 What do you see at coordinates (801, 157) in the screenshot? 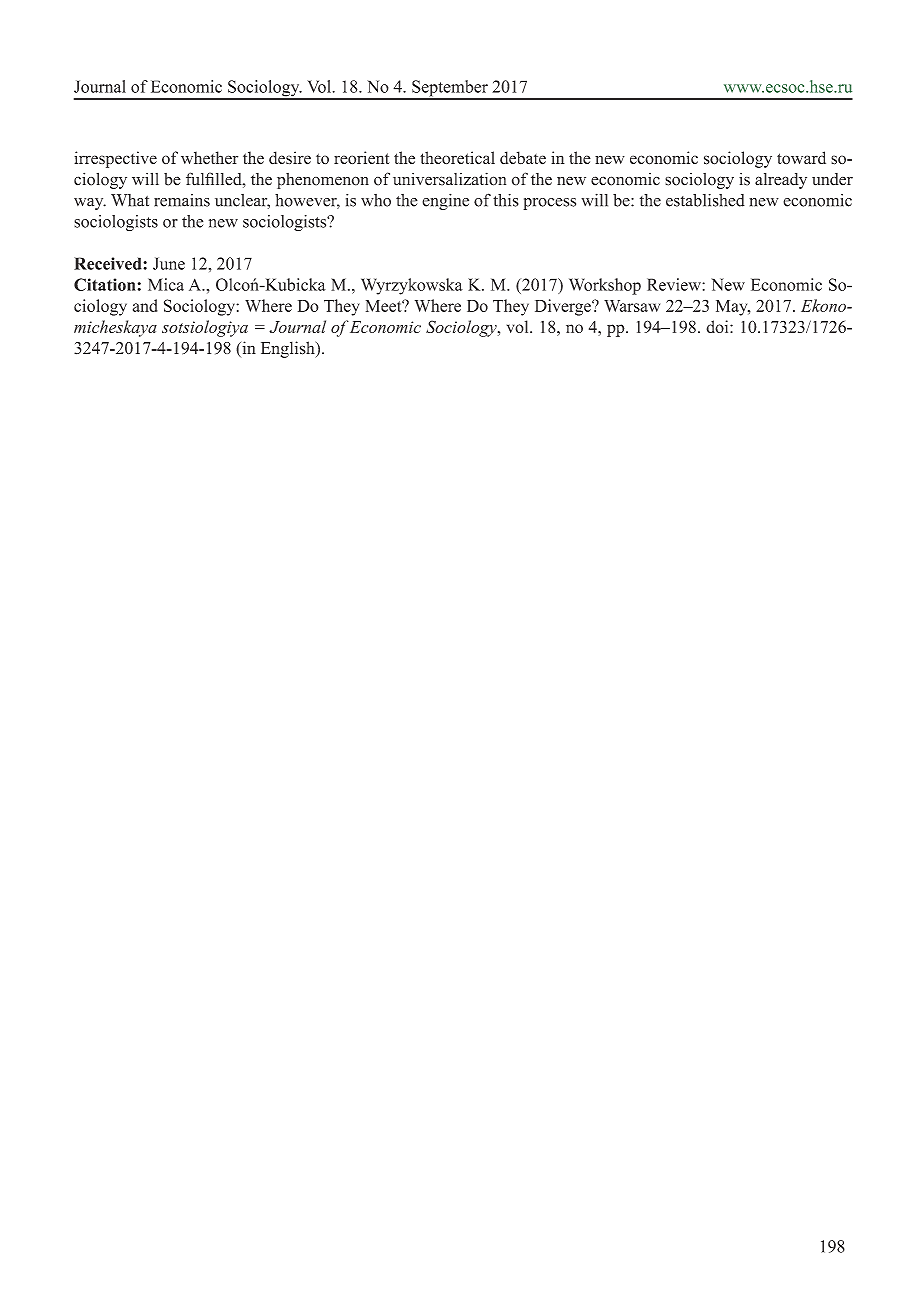
I see `toward` at bounding box center [801, 157].
